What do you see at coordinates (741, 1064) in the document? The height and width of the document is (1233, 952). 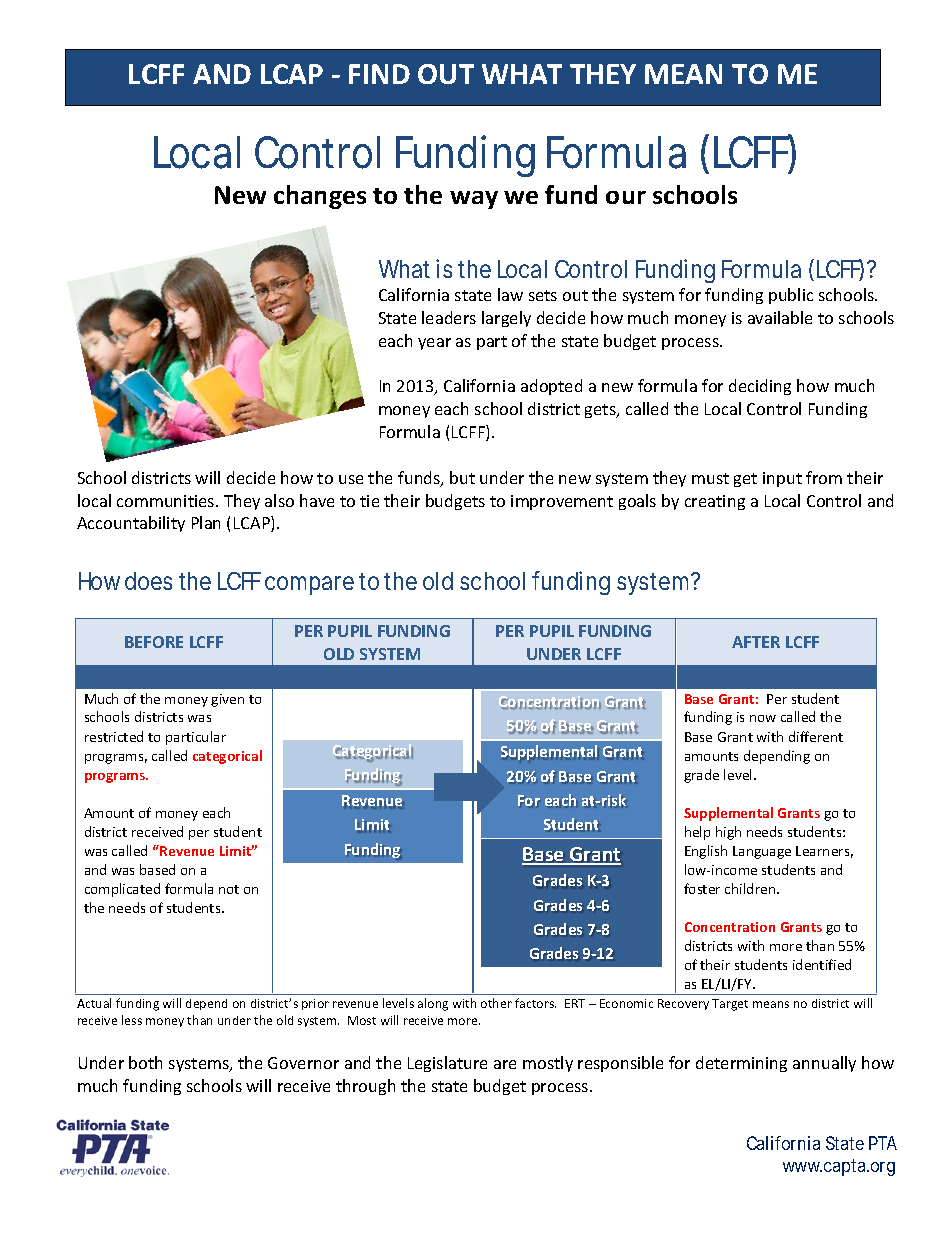 I see `determining` at bounding box center [741, 1064].
